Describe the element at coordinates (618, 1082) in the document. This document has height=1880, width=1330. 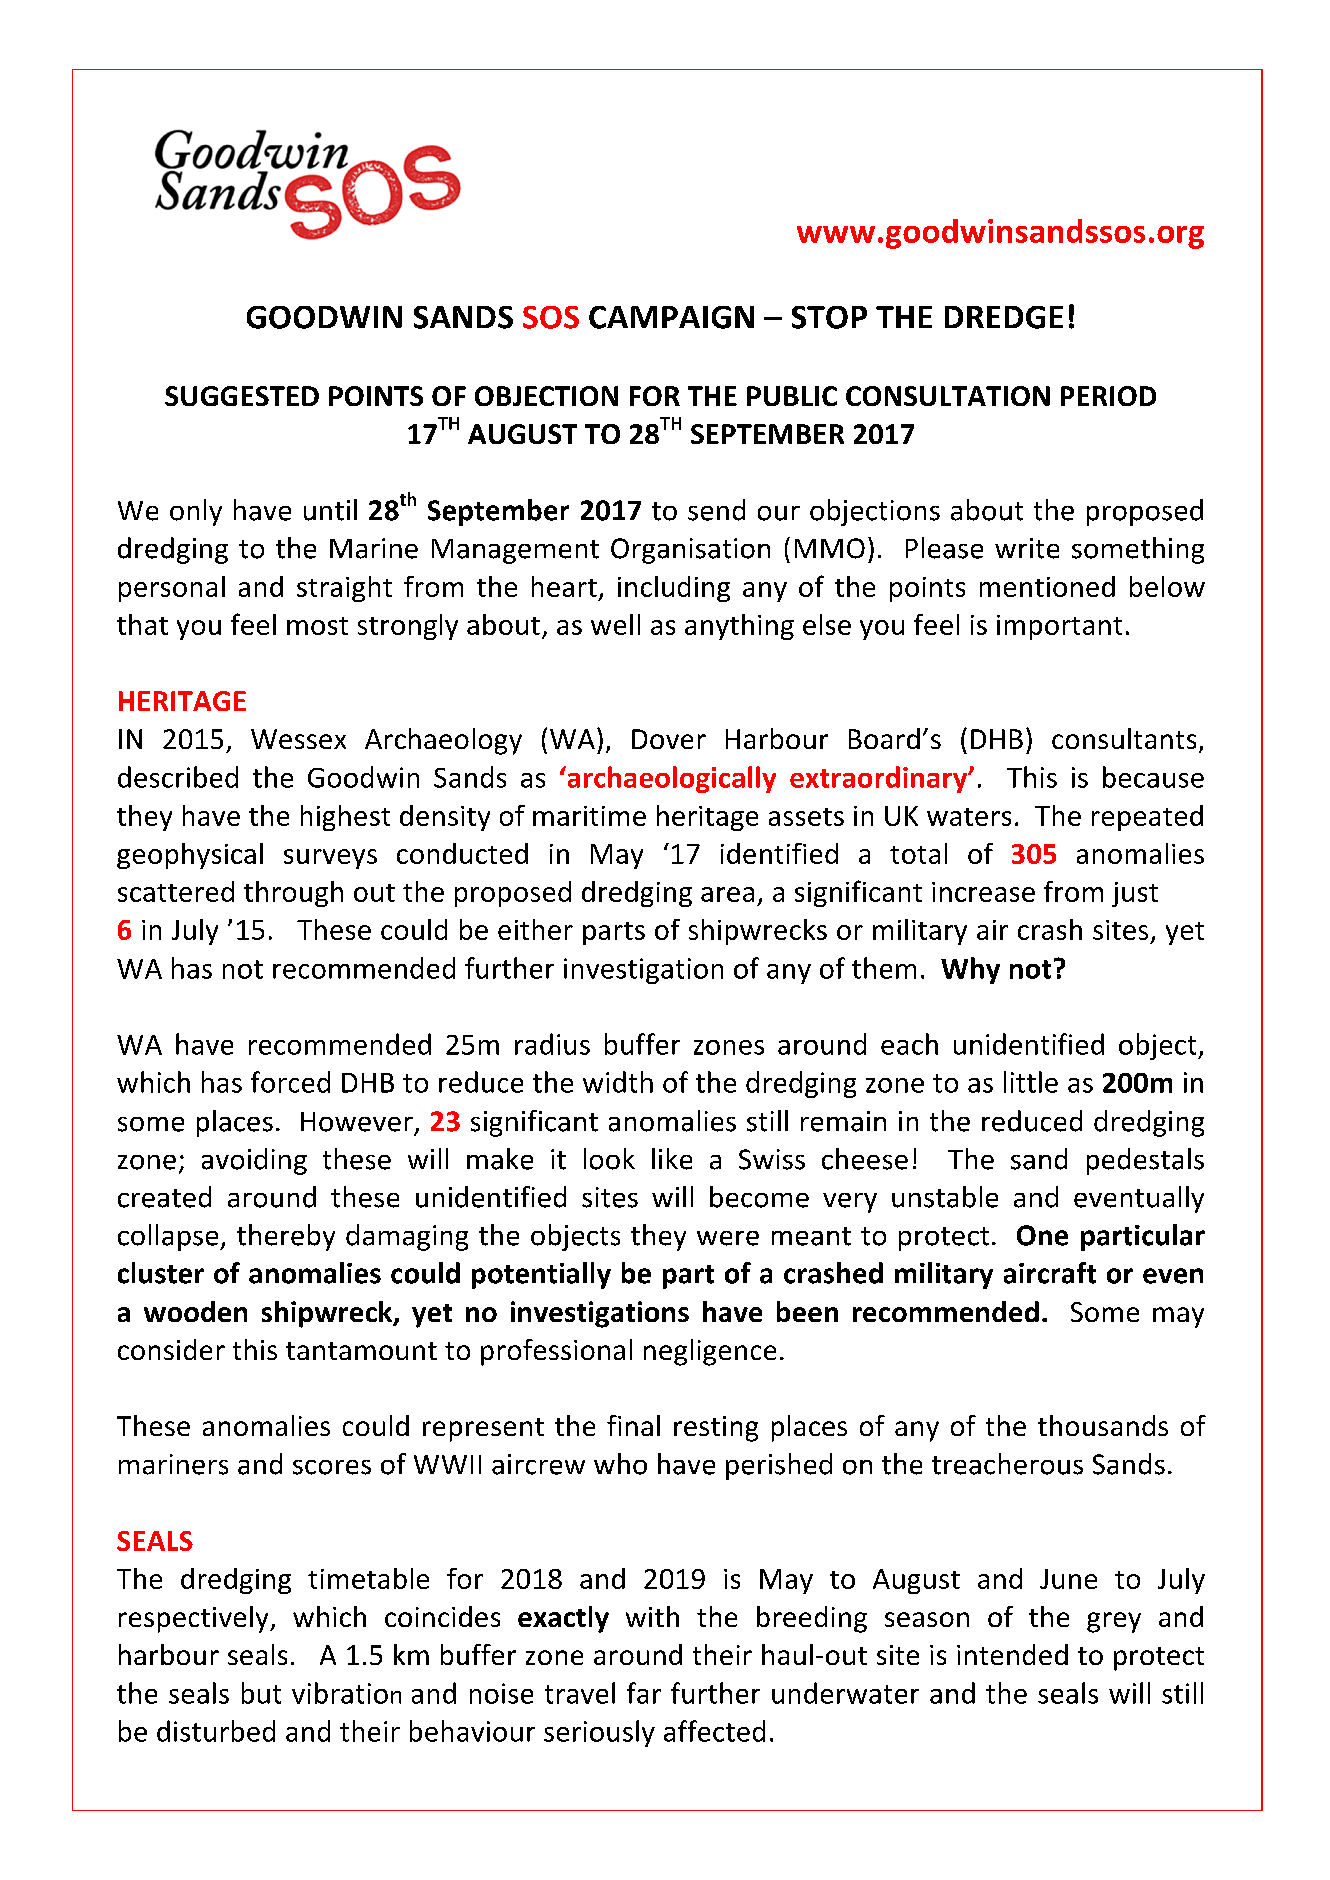
I see `width` at that location.
